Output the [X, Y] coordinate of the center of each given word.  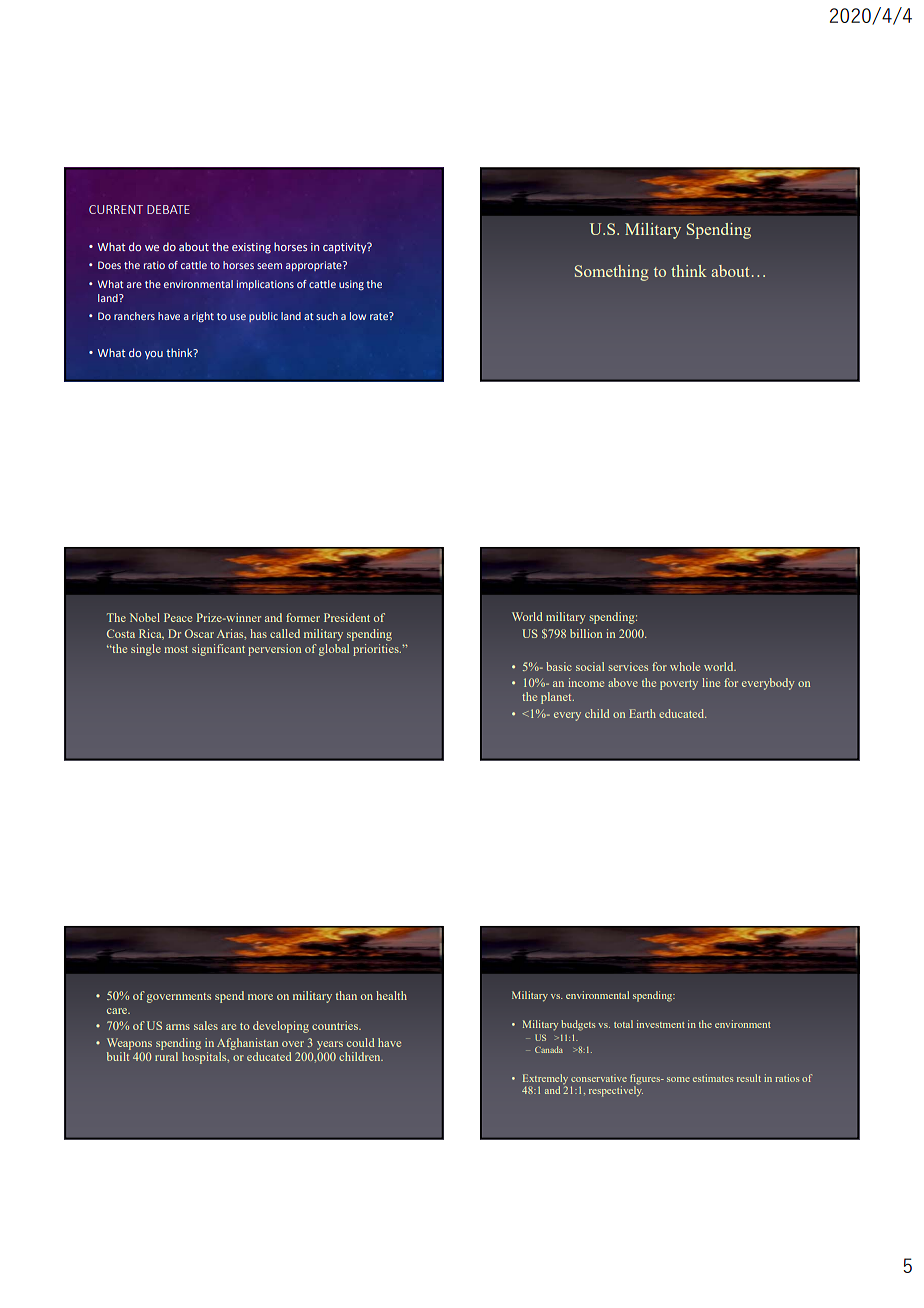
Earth [642, 713]
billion [586, 633]
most [176, 649]
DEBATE [168, 209]
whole [685, 666]
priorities [377, 650]
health [391, 995]
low [358, 316]
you [154, 355]
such [327, 316]
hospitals [205, 1056]
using [351, 285]
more [260, 997]
